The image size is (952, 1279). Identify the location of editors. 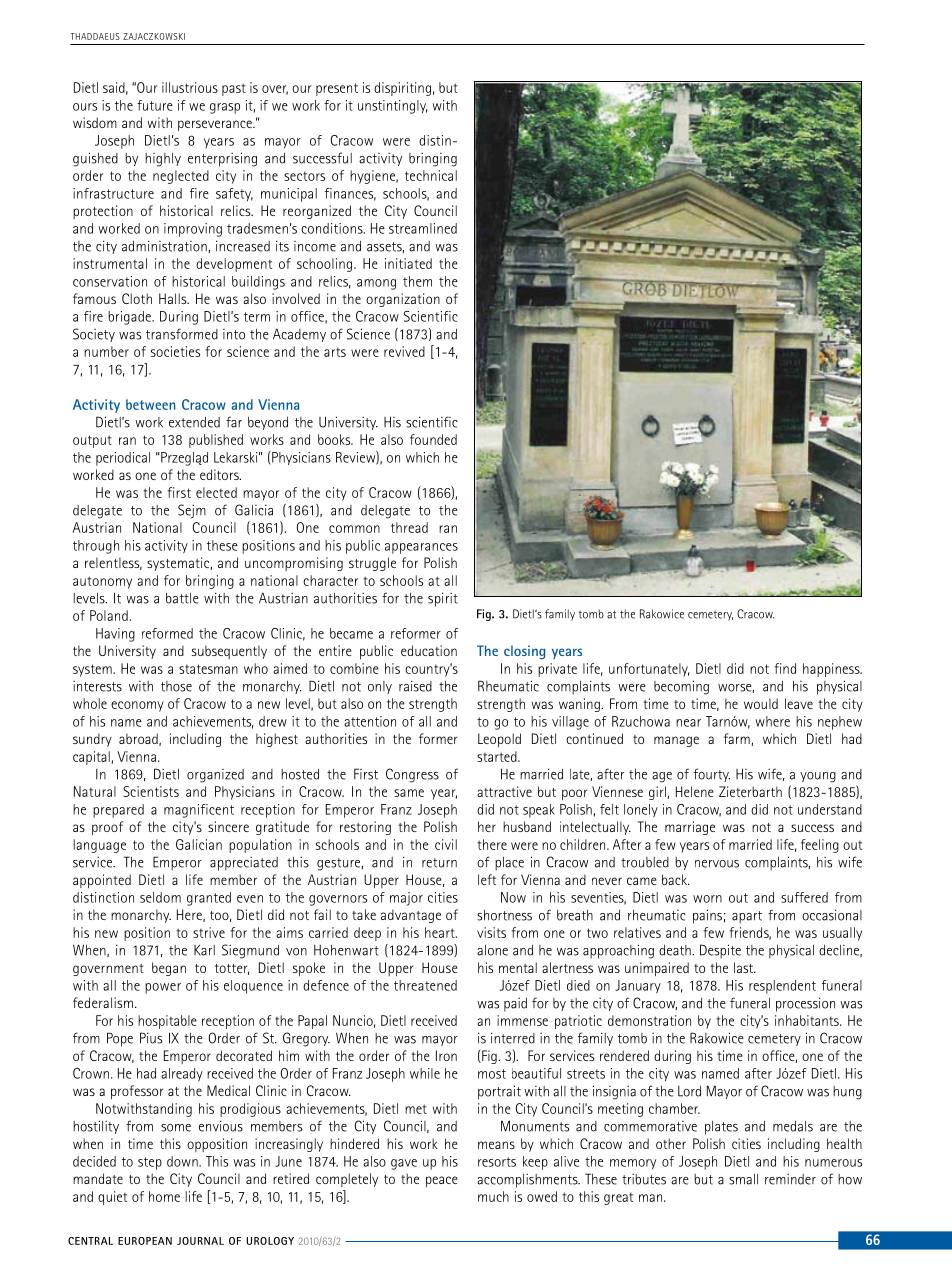
(220, 474).
